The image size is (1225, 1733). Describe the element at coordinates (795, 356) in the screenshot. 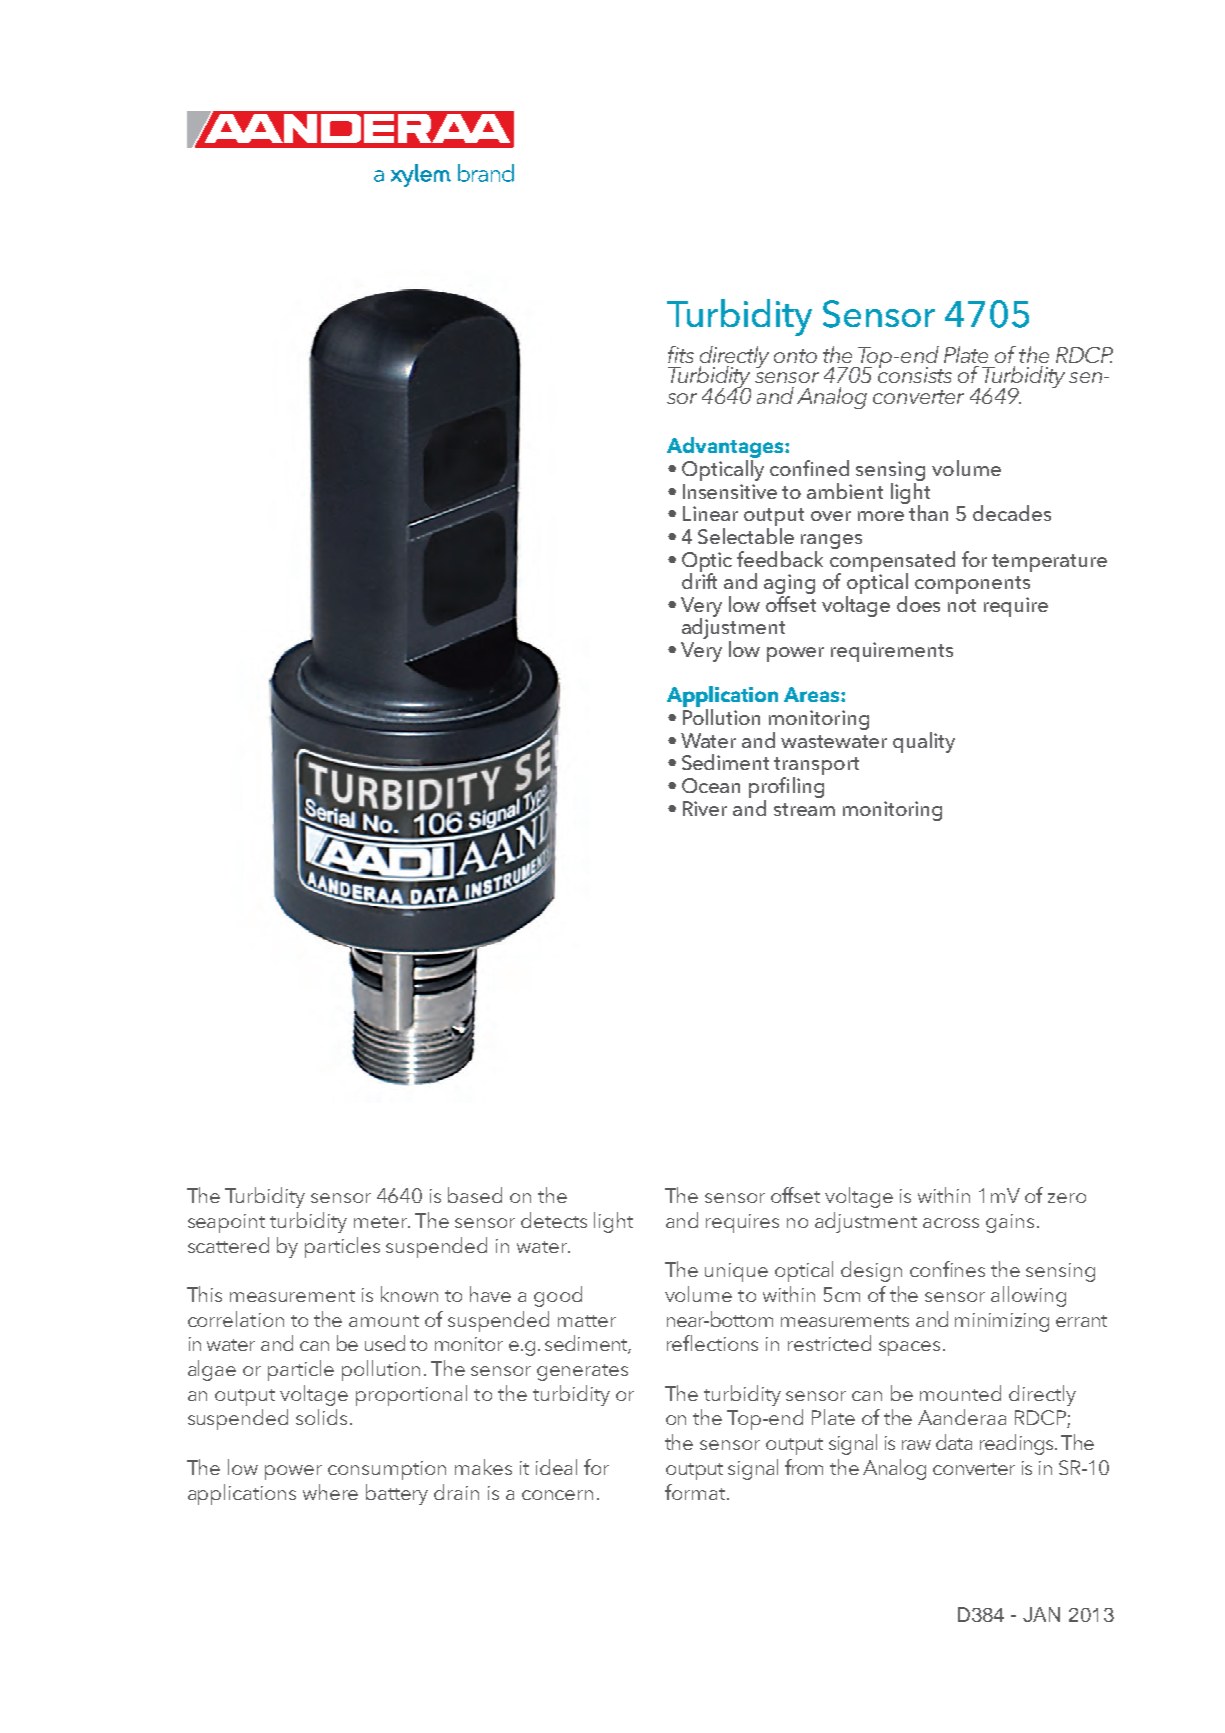

I see `onto` at that location.
